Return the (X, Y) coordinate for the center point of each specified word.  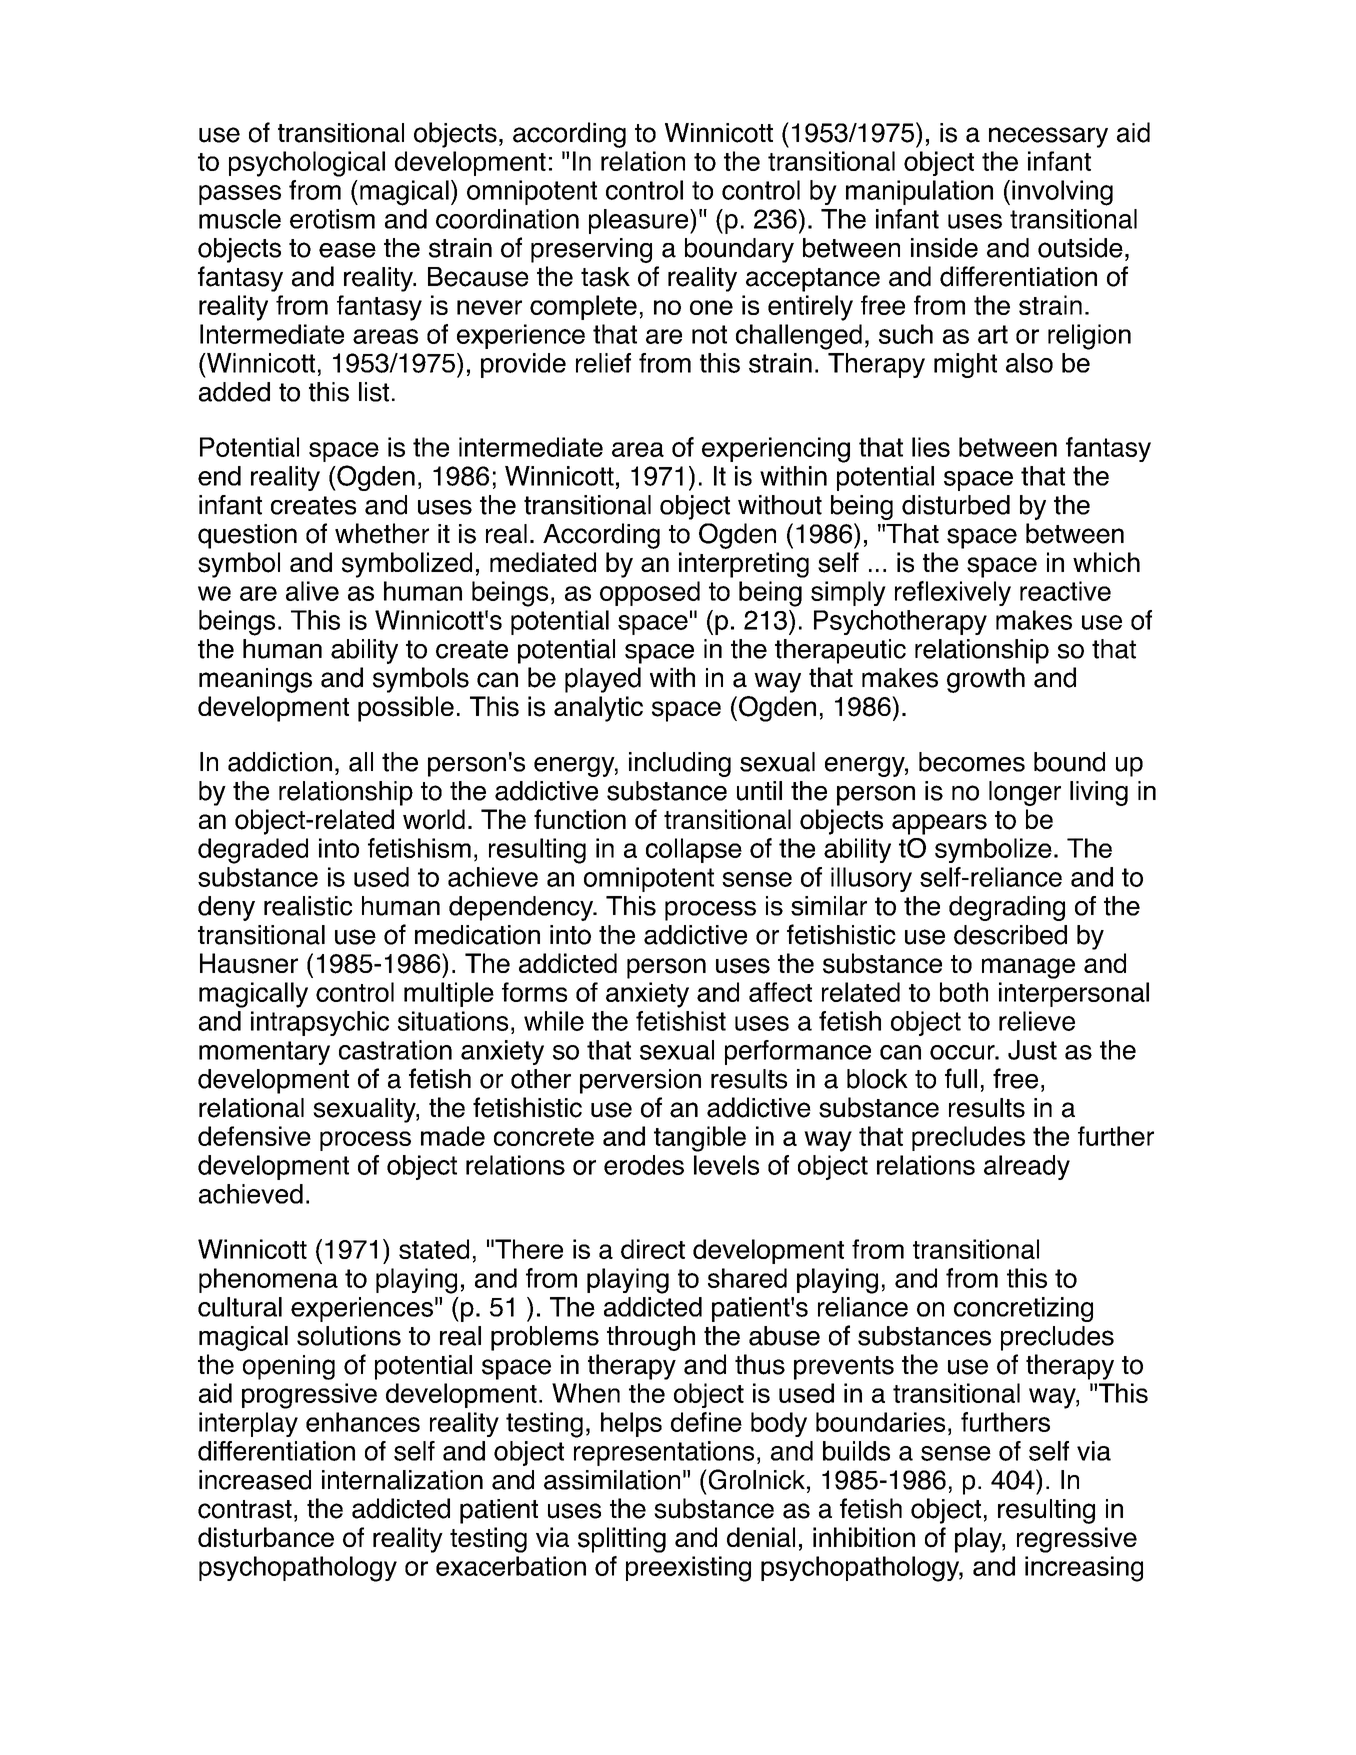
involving (1062, 193)
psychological (307, 164)
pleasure (640, 221)
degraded (253, 851)
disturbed (956, 505)
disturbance (266, 1537)
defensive (254, 1136)
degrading (1007, 908)
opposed (650, 593)
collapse (694, 850)
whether (382, 533)
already (1027, 1167)
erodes (644, 1165)
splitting (622, 1540)
